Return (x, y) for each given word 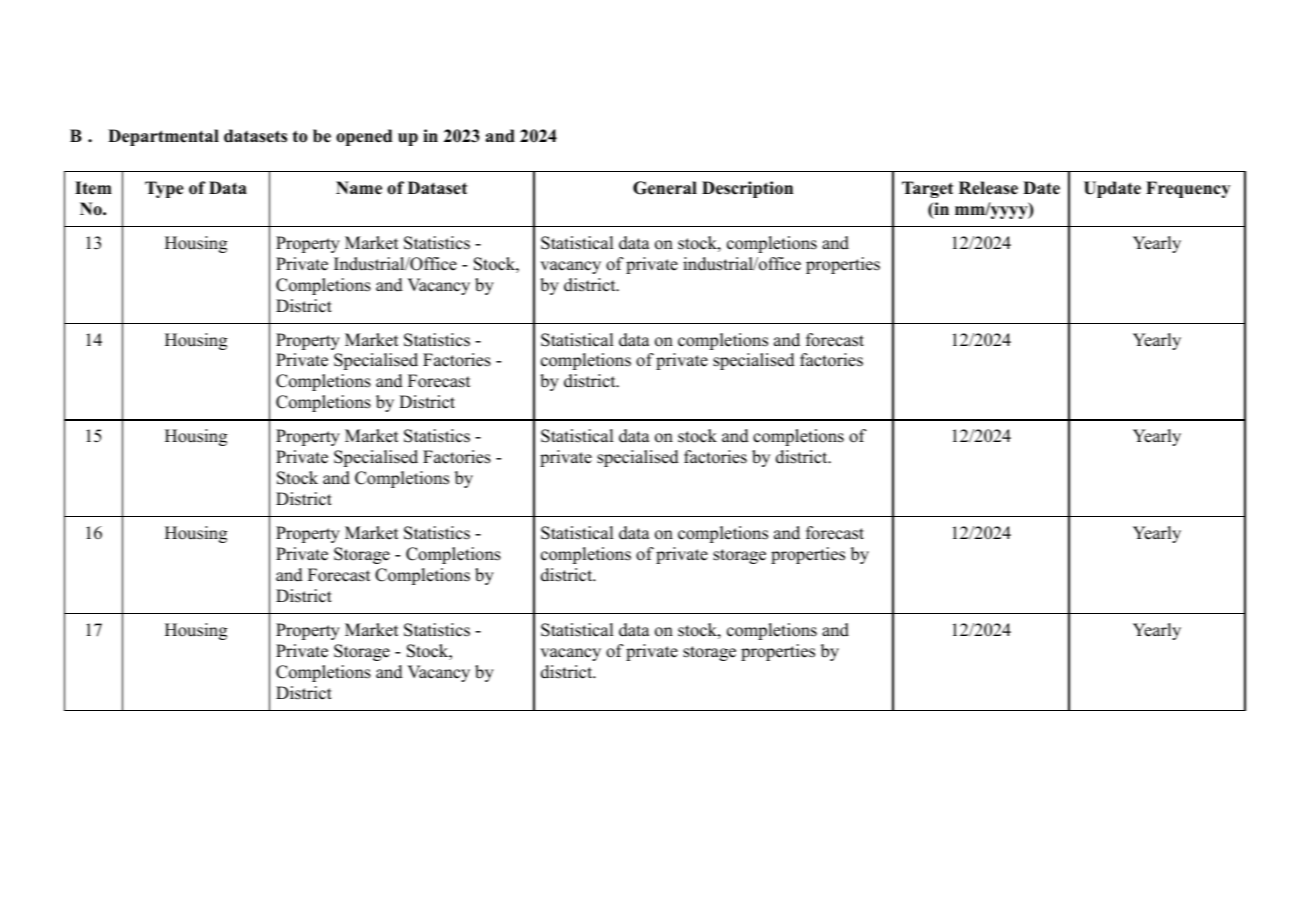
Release (988, 188)
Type (164, 189)
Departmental (163, 137)
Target (927, 189)
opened (364, 137)
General (665, 188)
